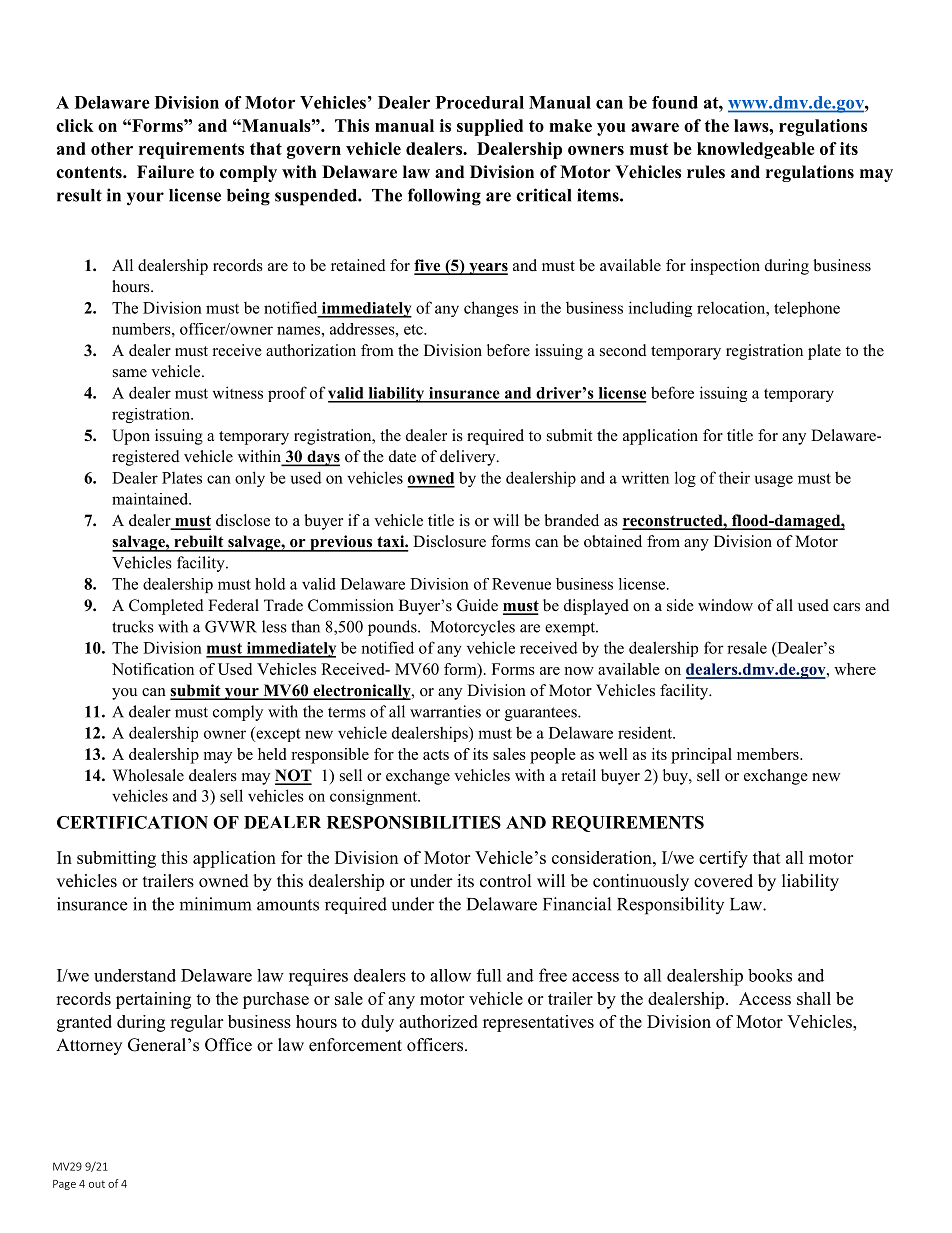 The image size is (952, 1233). I want to click on trucks, so click(133, 626).
